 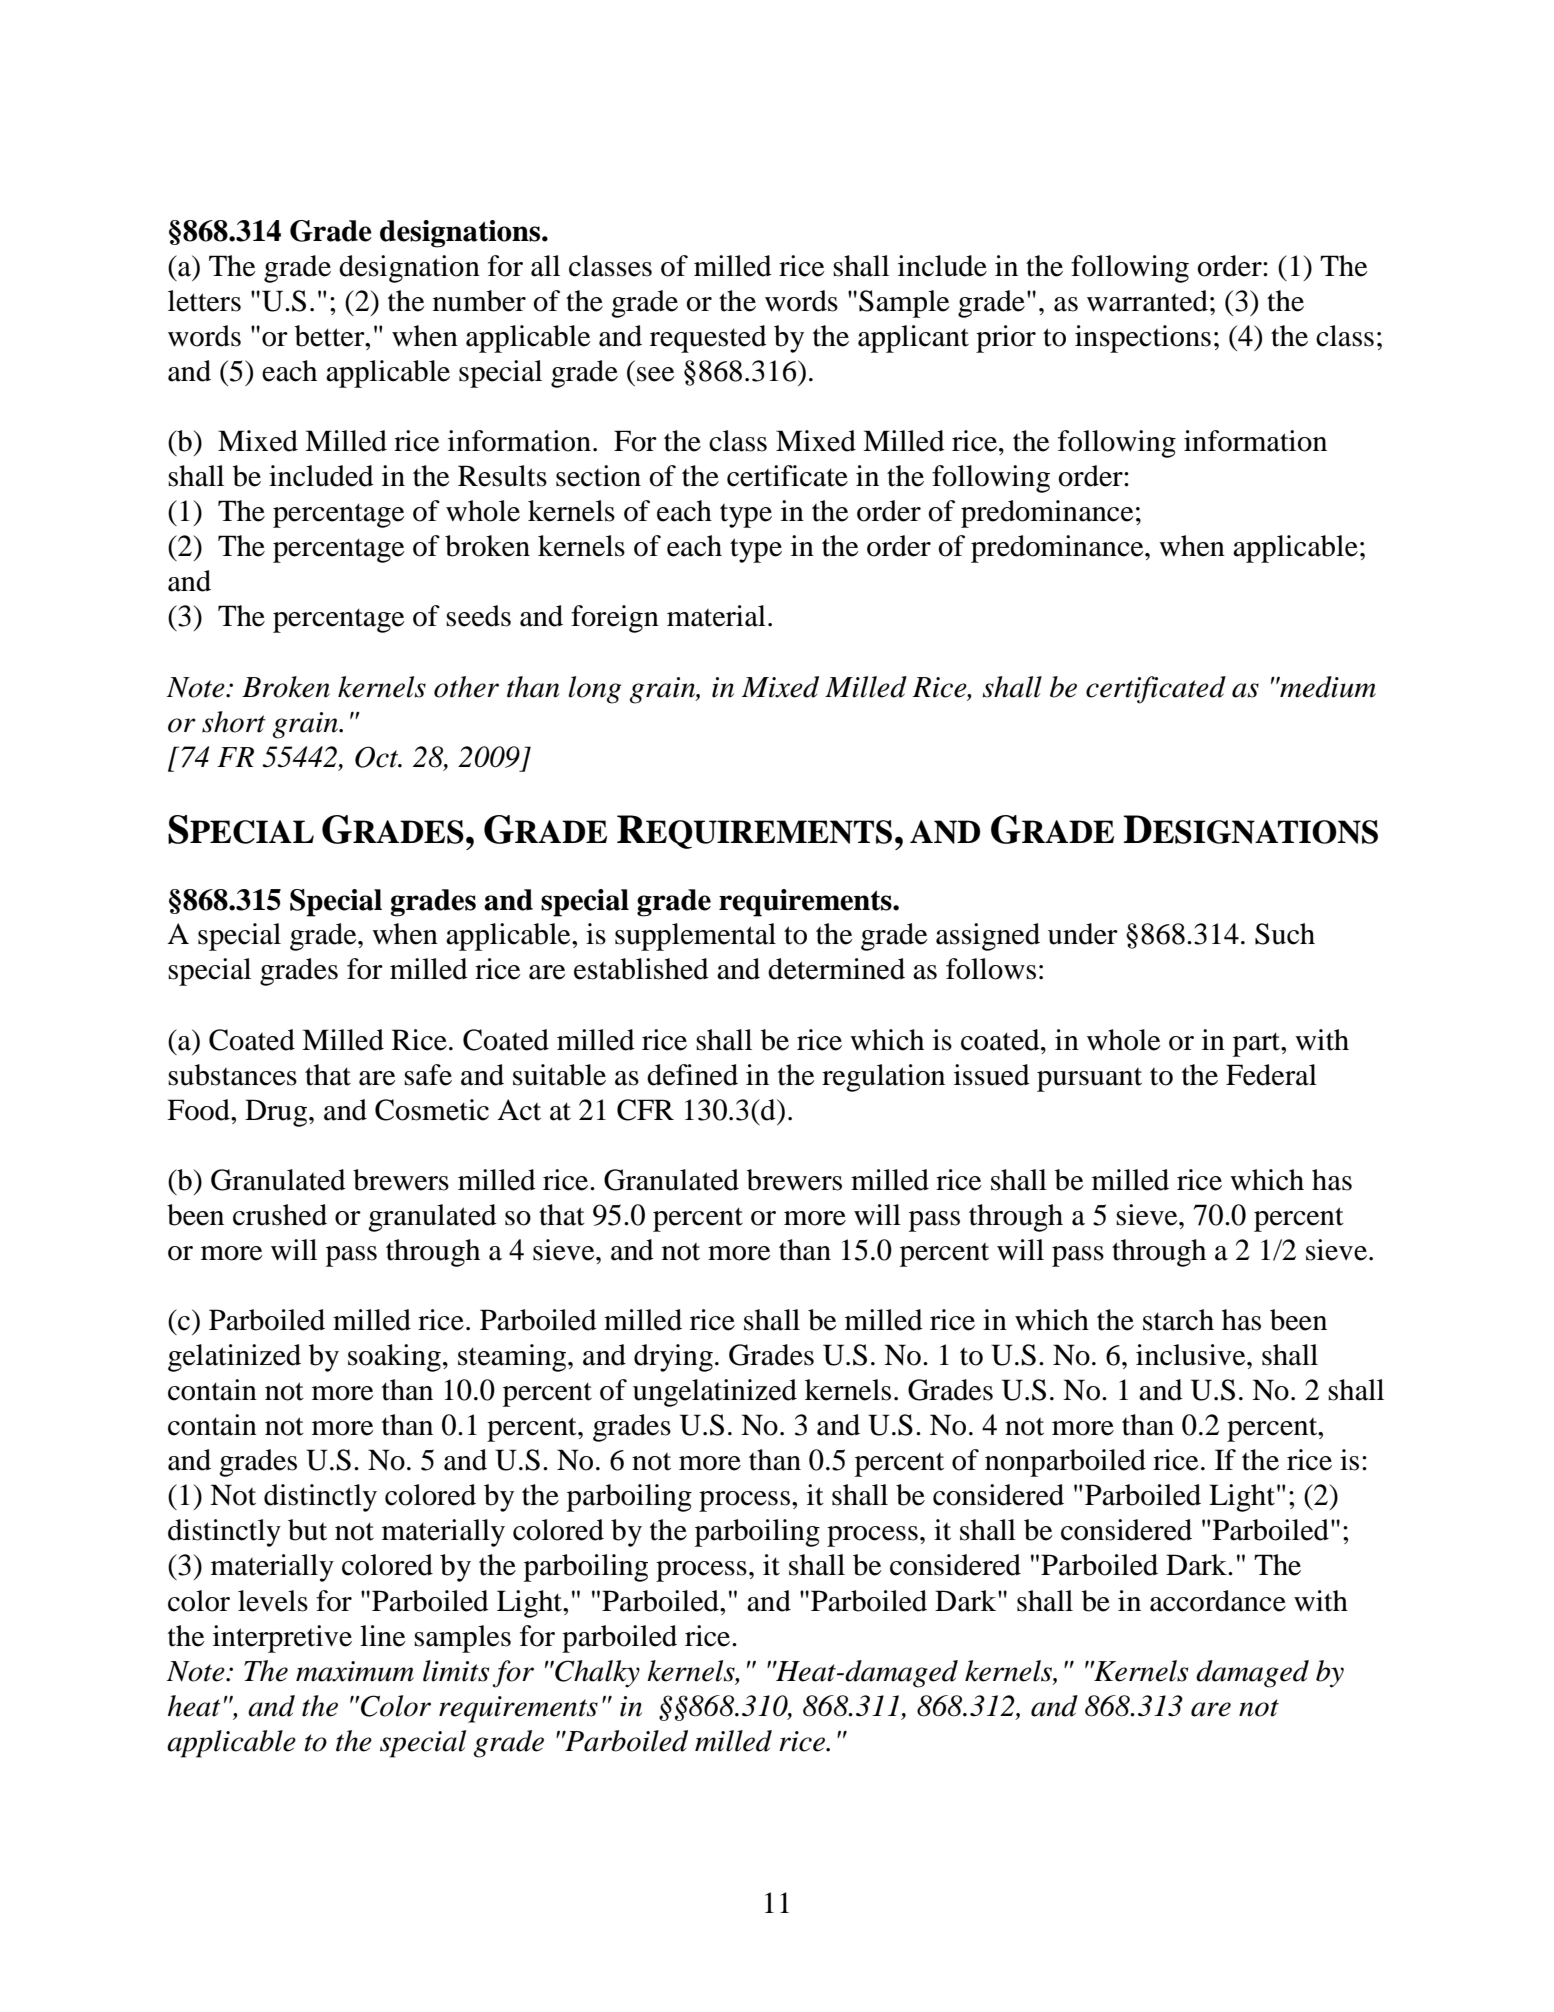 I want to click on requested, so click(x=708, y=339).
